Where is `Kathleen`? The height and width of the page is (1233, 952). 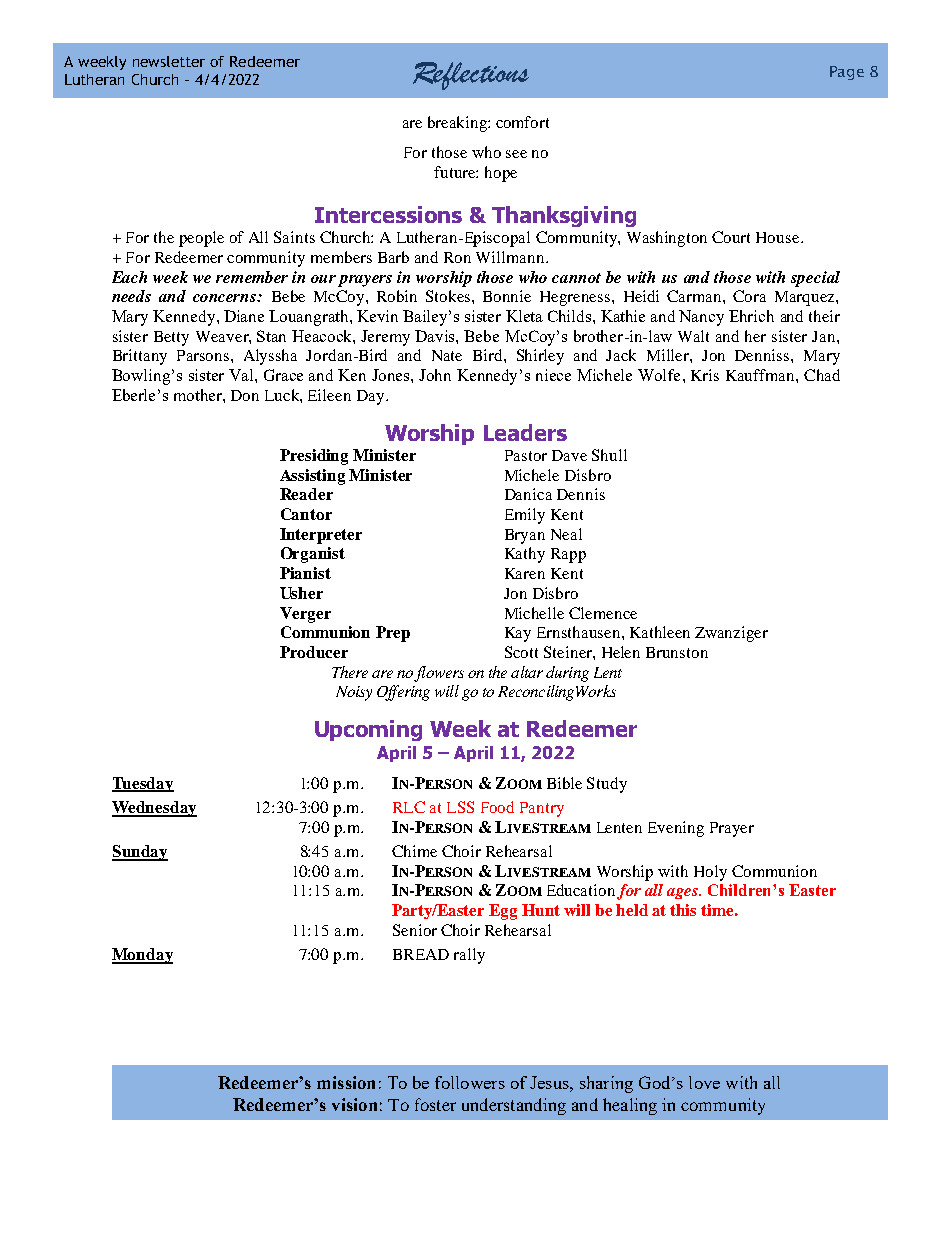 Kathleen is located at coordinates (660, 632).
